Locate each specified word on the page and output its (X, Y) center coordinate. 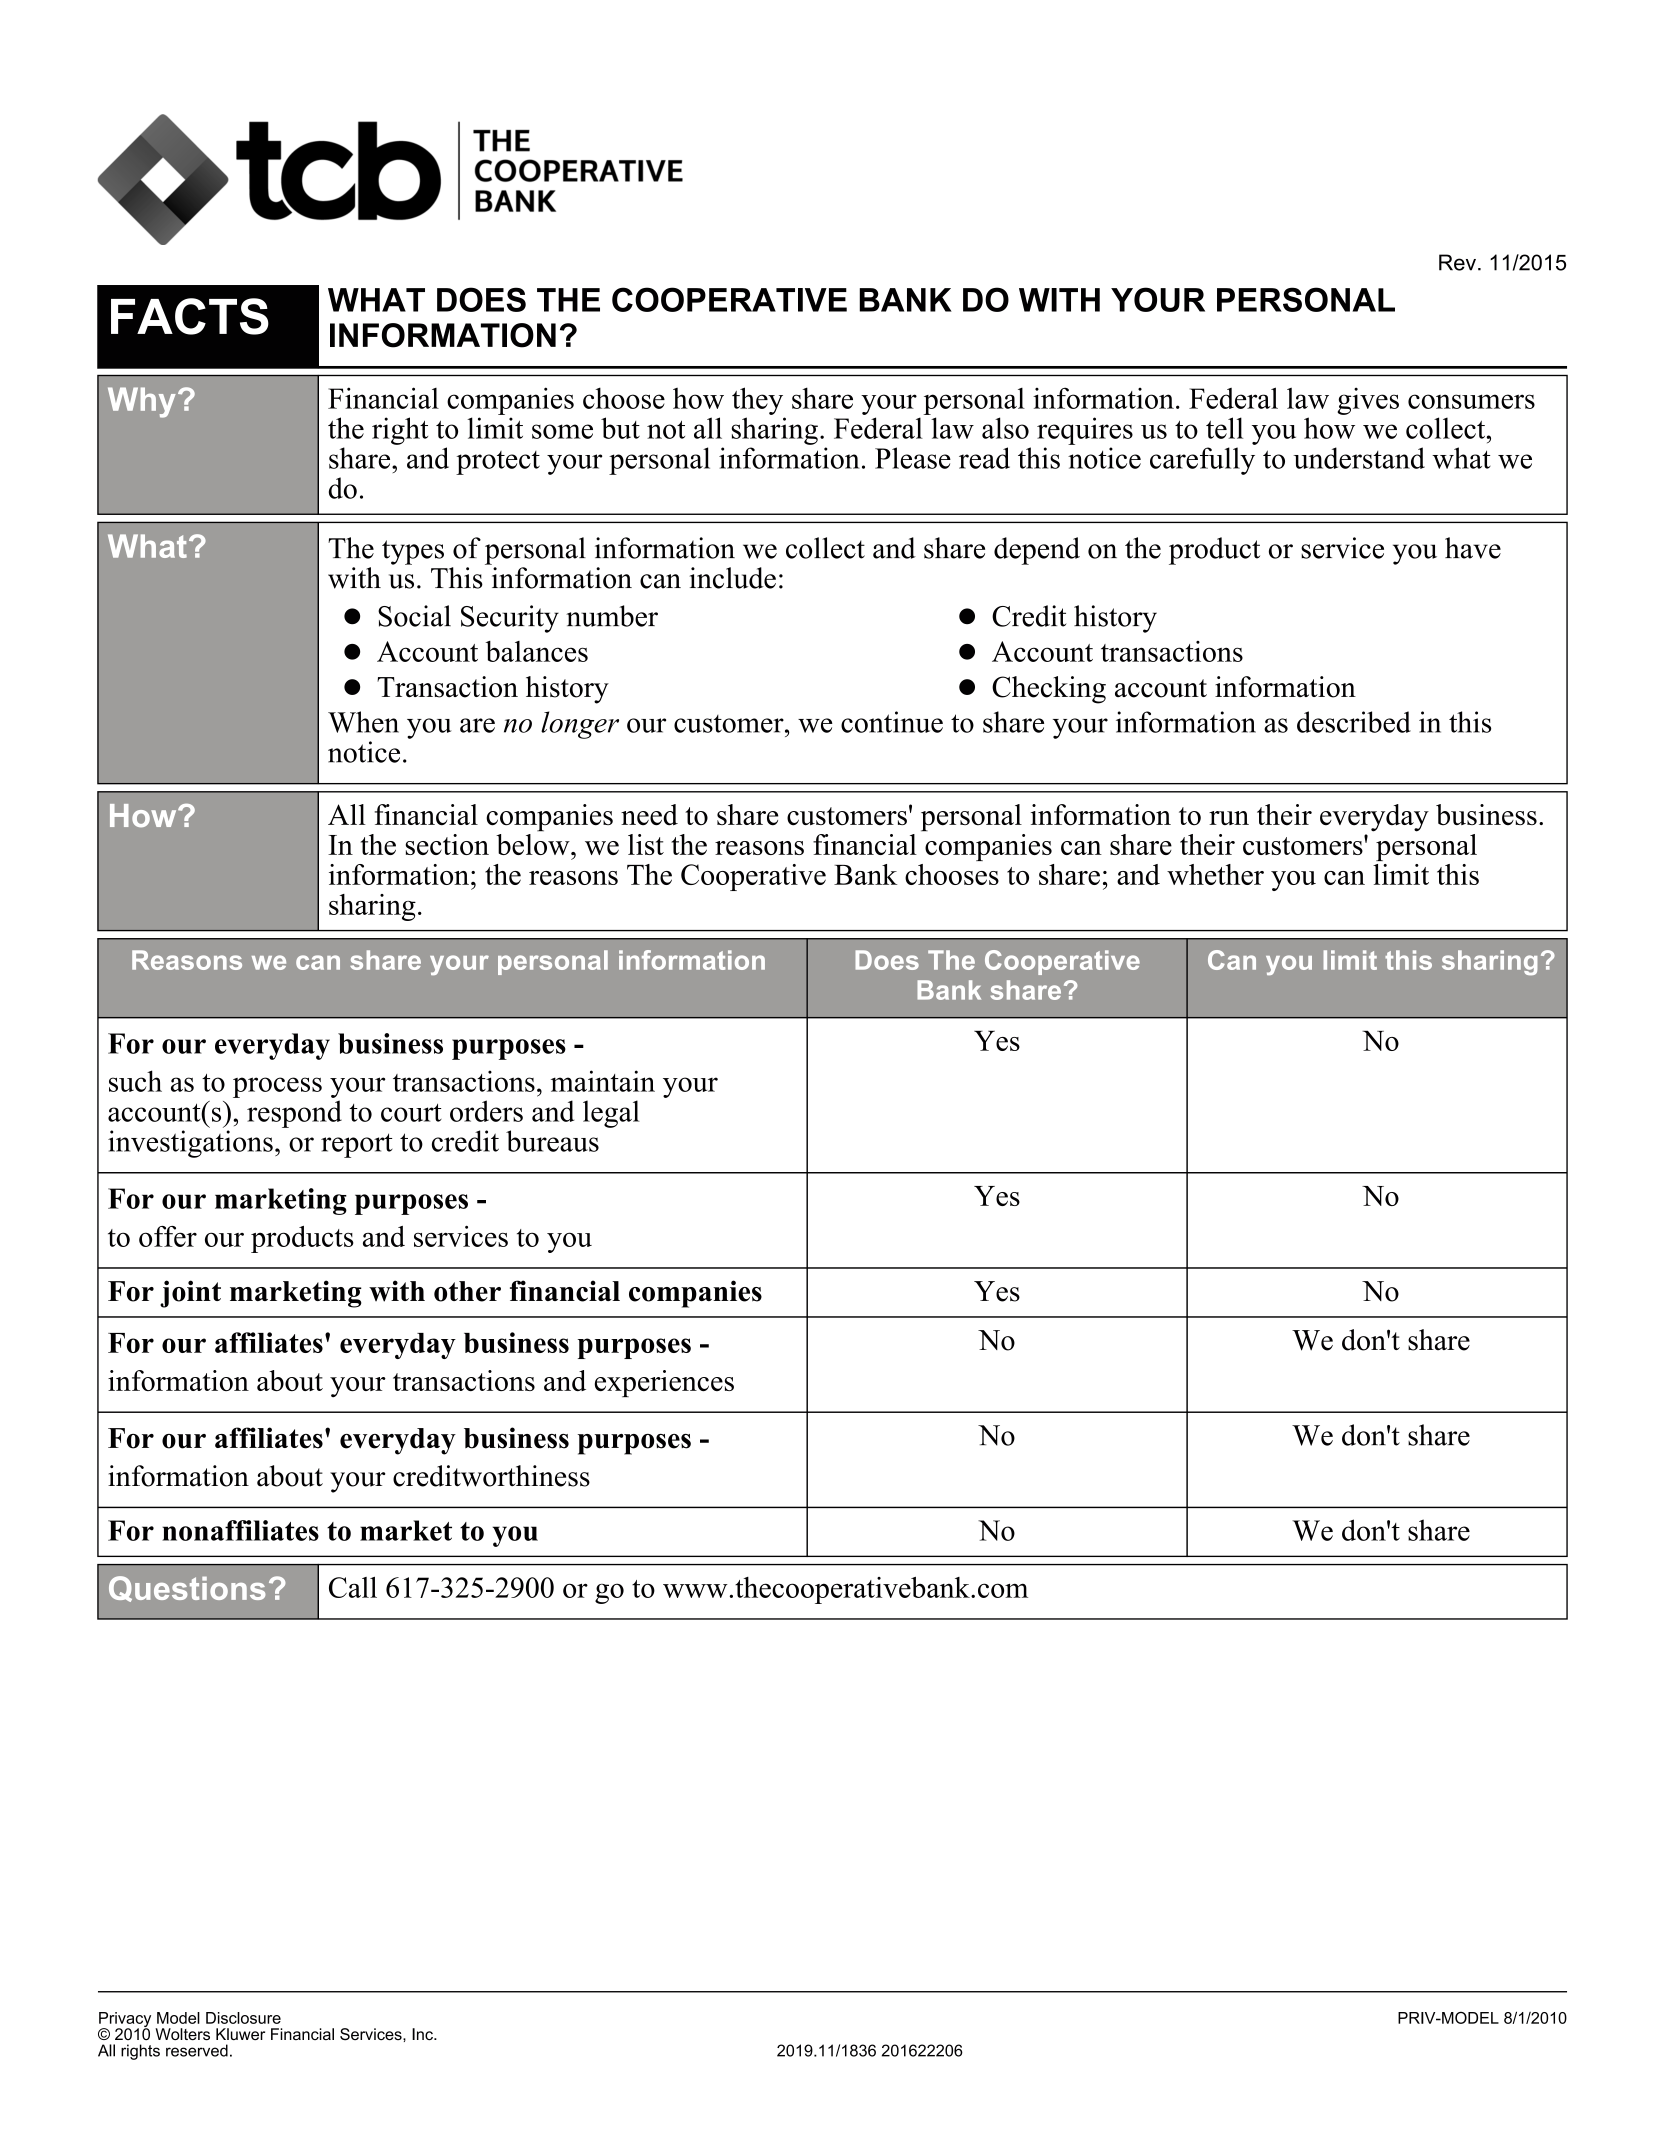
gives (1368, 401)
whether (1215, 874)
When (363, 722)
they (757, 401)
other (467, 1291)
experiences (664, 1383)
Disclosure (243, 2018)
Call (353, 1587)
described (1354, 722)
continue (892, 722)
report (357, 1145)
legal (611, 1114)
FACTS (190, 316)
